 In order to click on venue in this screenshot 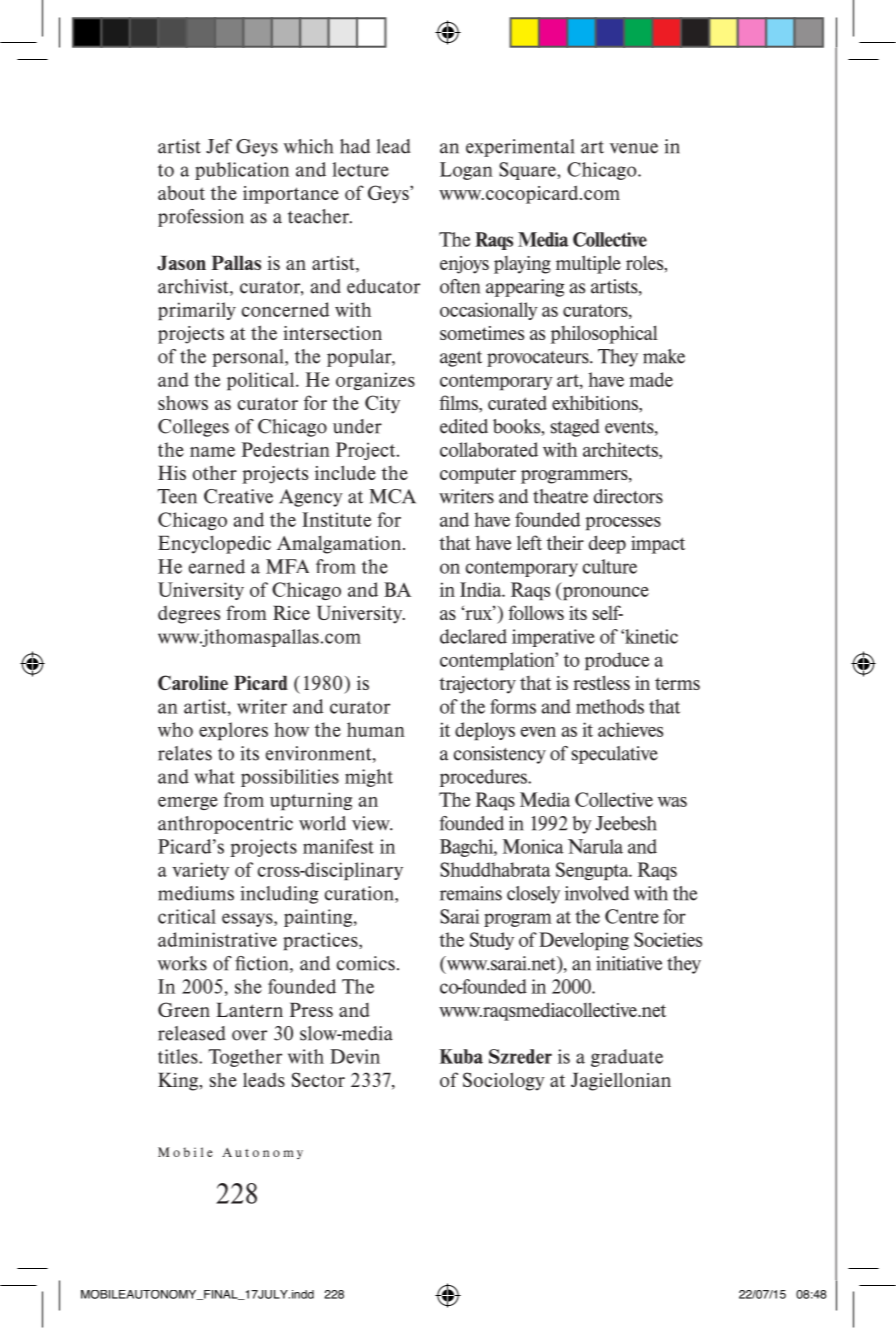, I will do `click(634, 148)`.
